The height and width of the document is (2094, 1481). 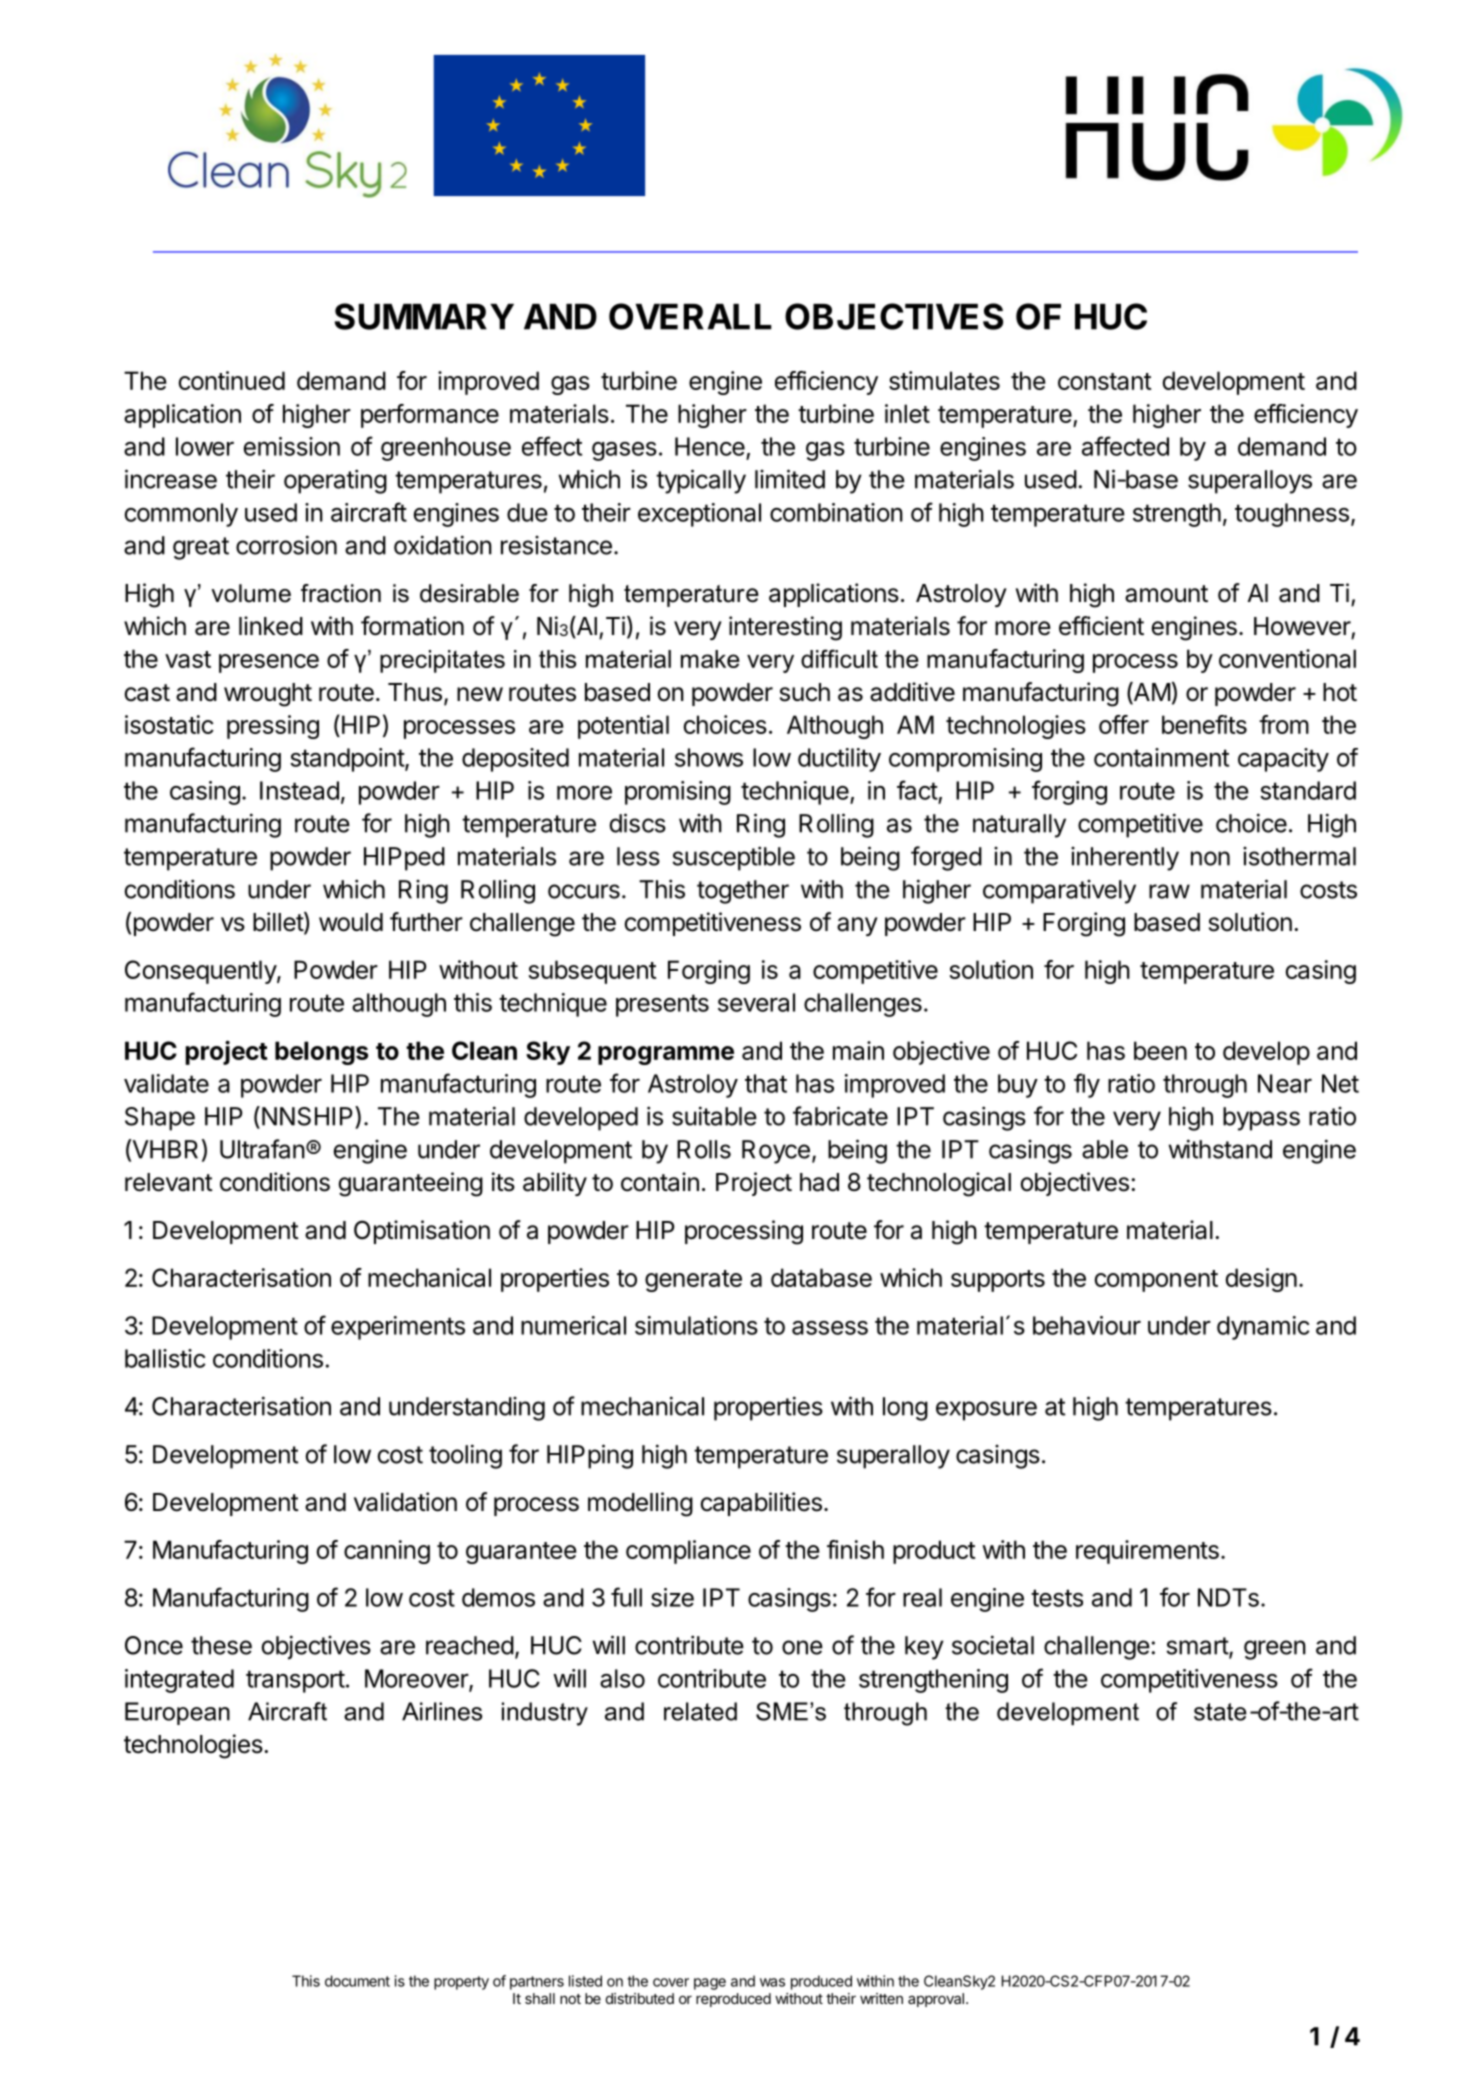 I want to click on was, so click(x=772, y=1982).
